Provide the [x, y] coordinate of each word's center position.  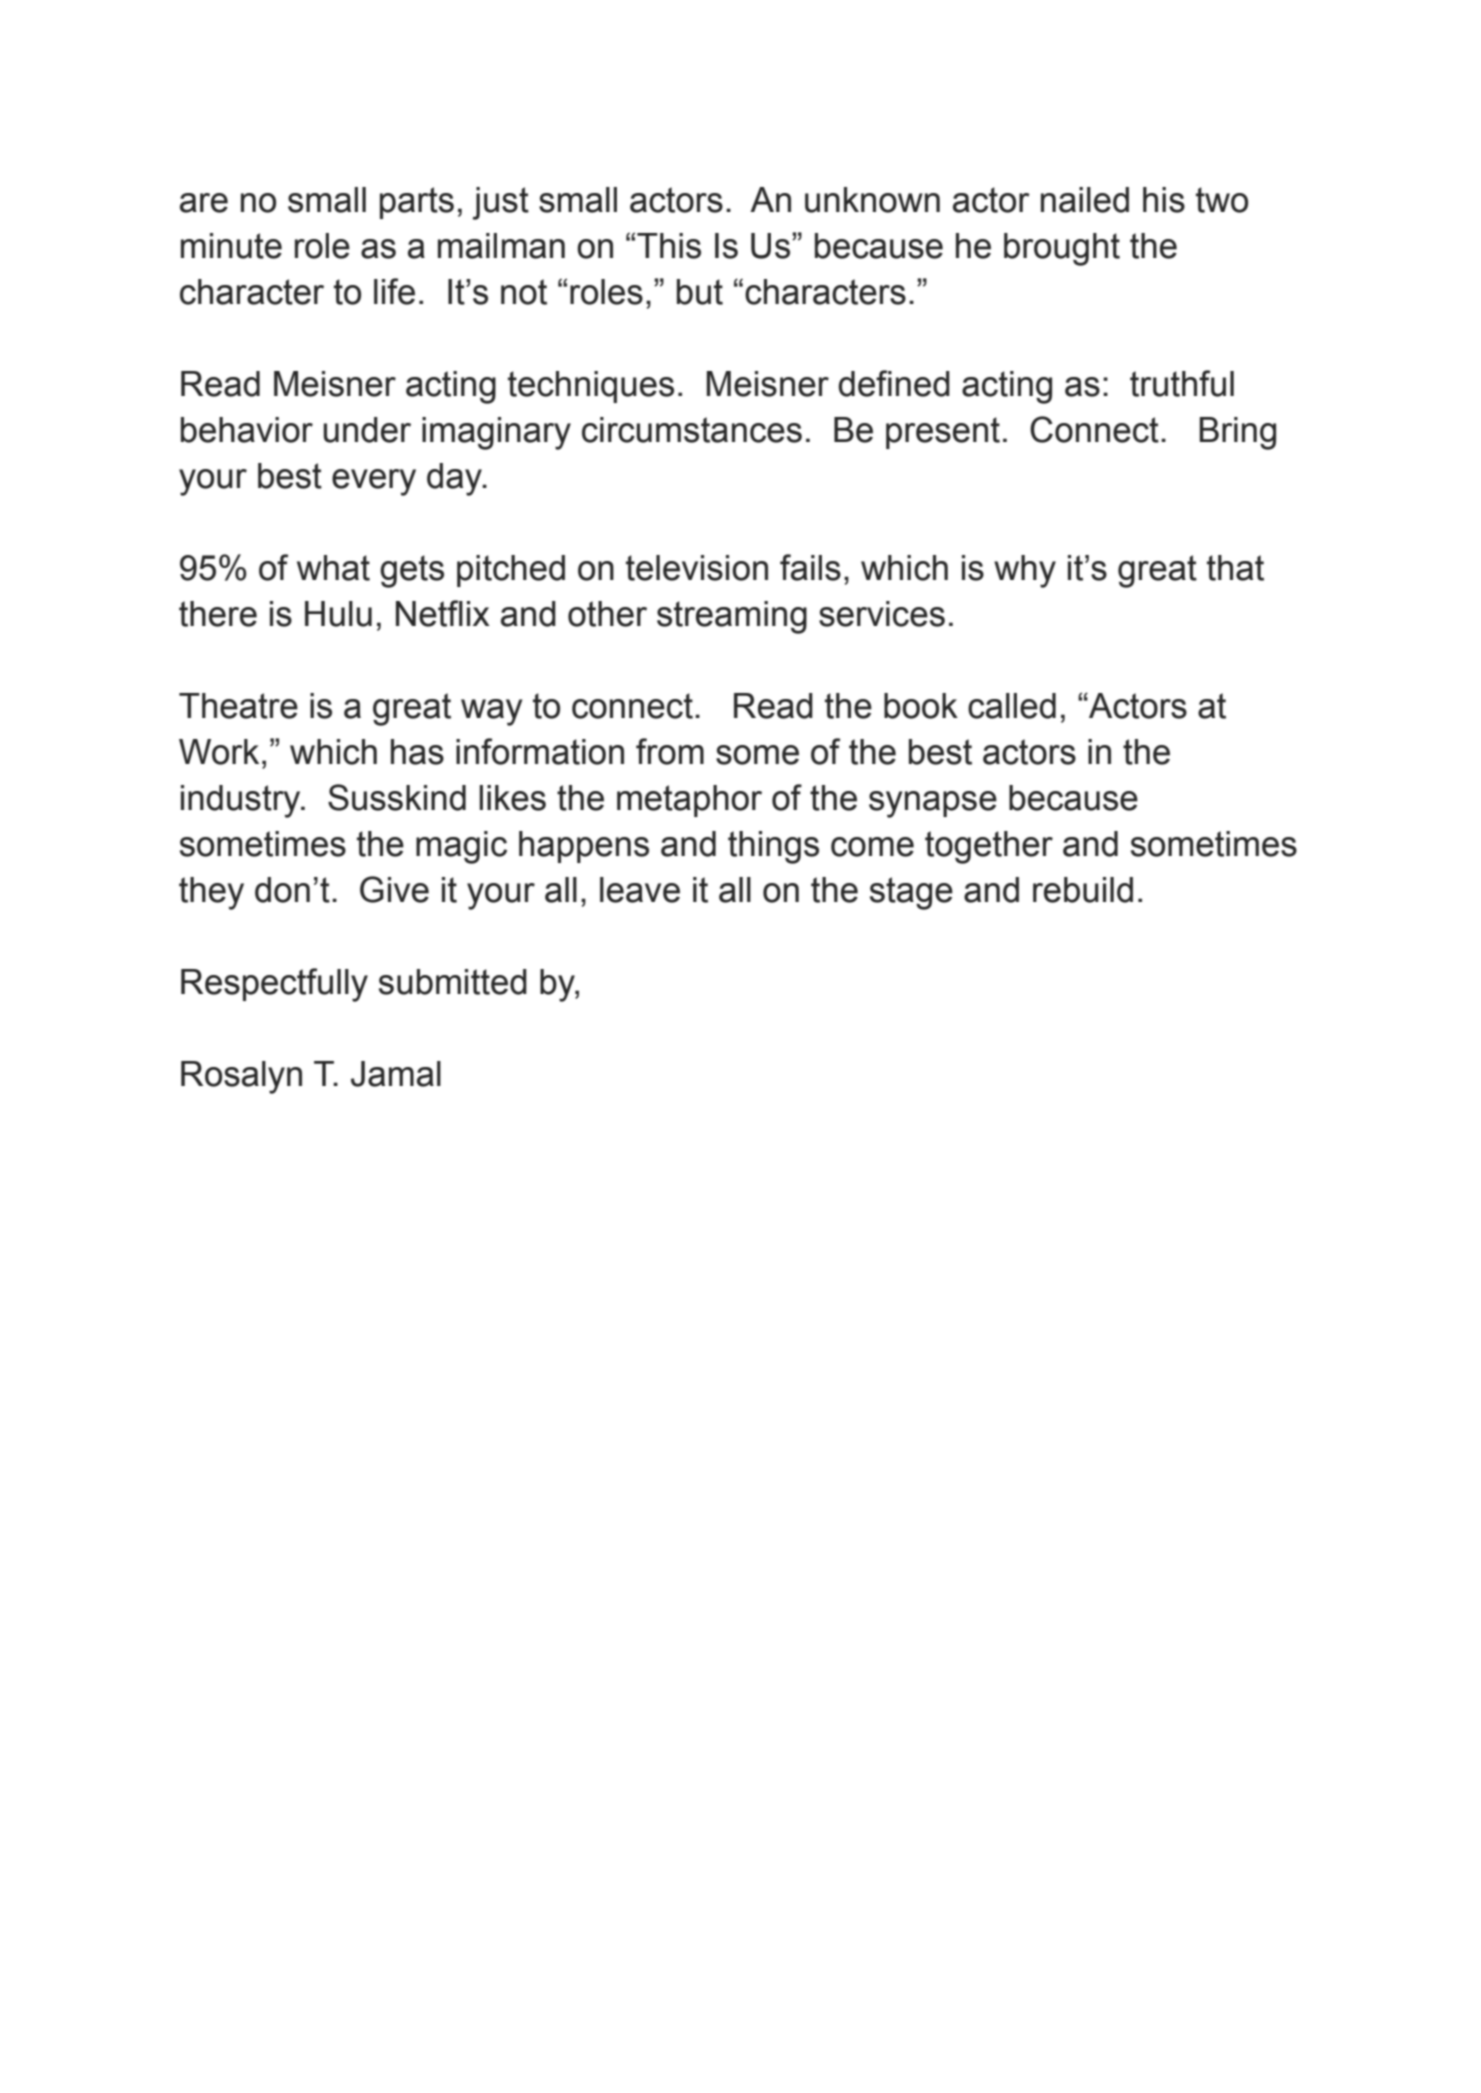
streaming [732, 617]
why [1025, 571]
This [669, 246]
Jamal [396, 1074]
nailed [1085, 200]
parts [417, 203]
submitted [453, 982]
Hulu [338, 614]
